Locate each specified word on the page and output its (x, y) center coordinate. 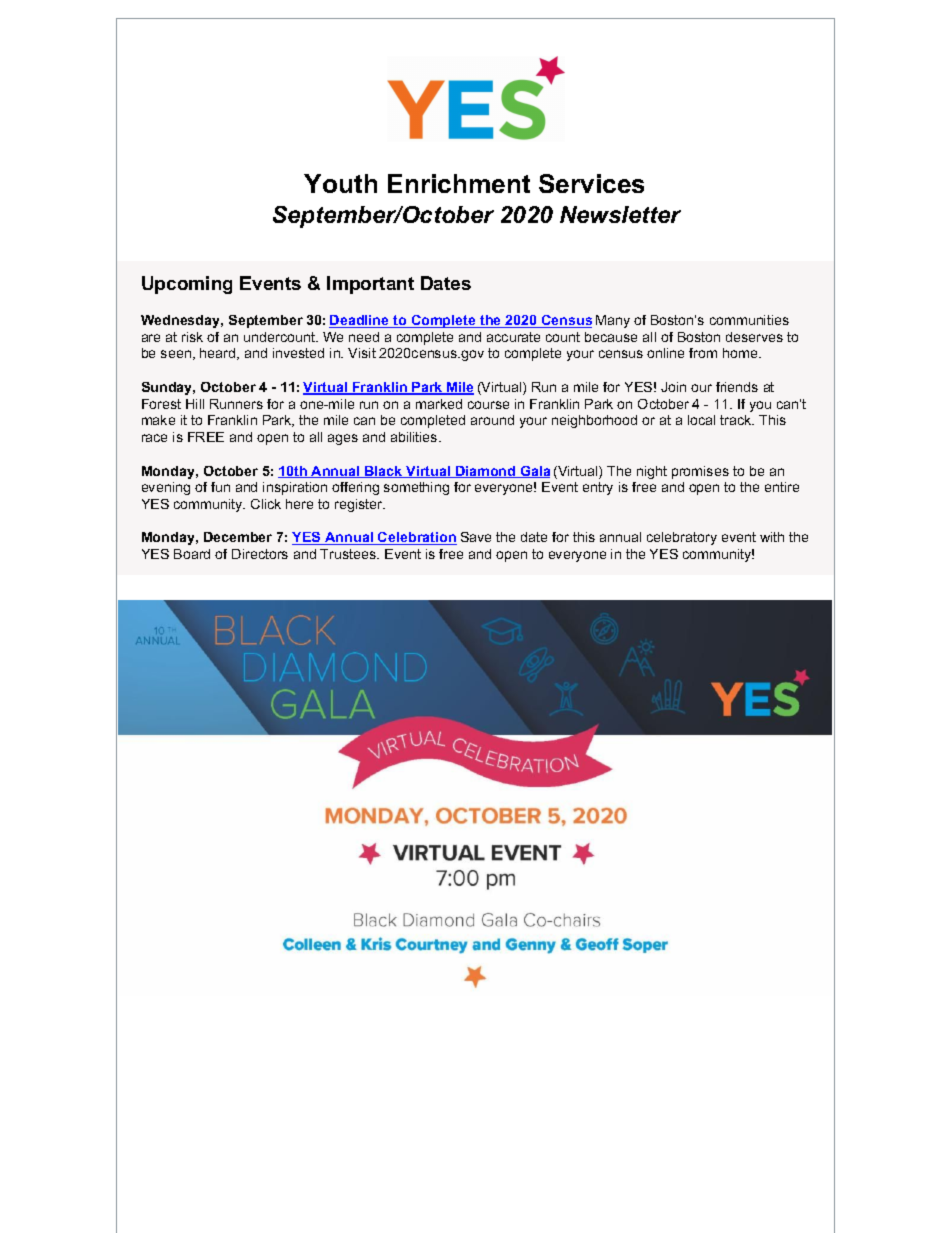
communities (749, 320)
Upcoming (187, 285)
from (703, 353)
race (154, 438)
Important (370, 285)
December (238, 537)
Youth (340, 183)
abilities (415, 437)
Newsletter (620, 214)
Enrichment (459, 183)
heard (219, 354)
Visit (362, 353)
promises (700, 472)
